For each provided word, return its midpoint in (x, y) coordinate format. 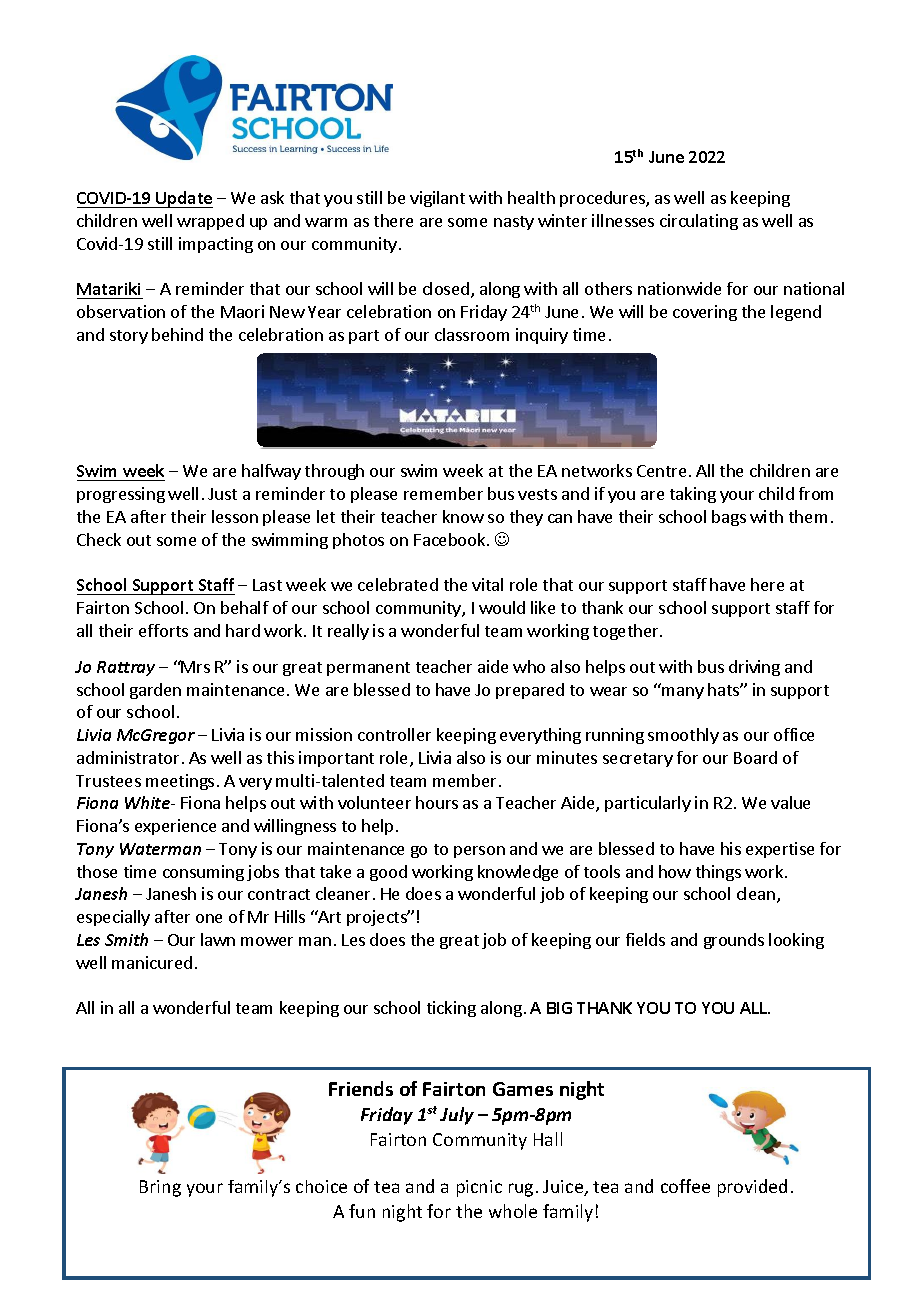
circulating (699, 222)
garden (155, 691)
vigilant (437, 199)
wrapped (210, 222)
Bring (160, 1188)
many (683, 693)
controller (394, 734)
